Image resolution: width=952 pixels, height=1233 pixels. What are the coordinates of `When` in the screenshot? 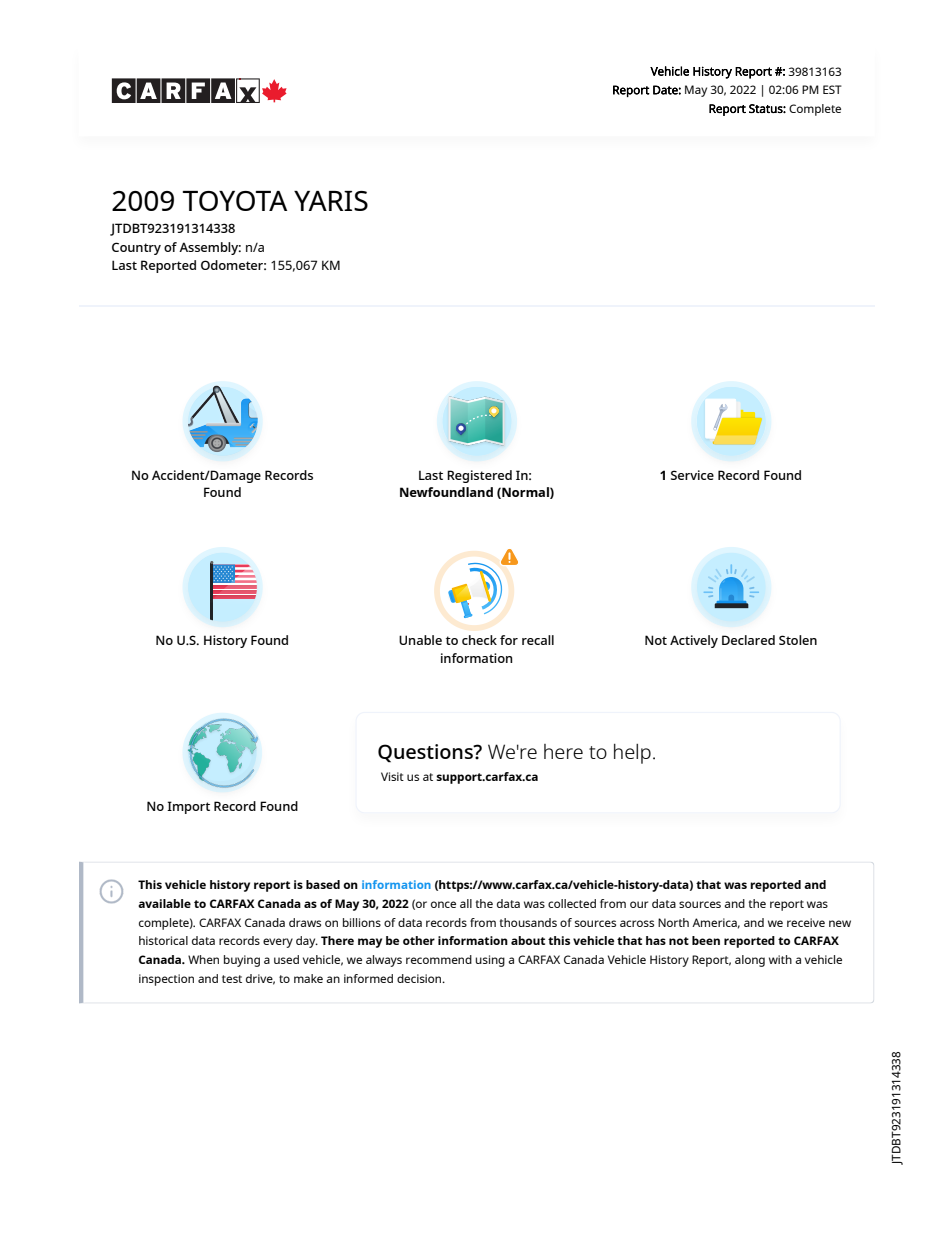 It's located at (203, 959).
